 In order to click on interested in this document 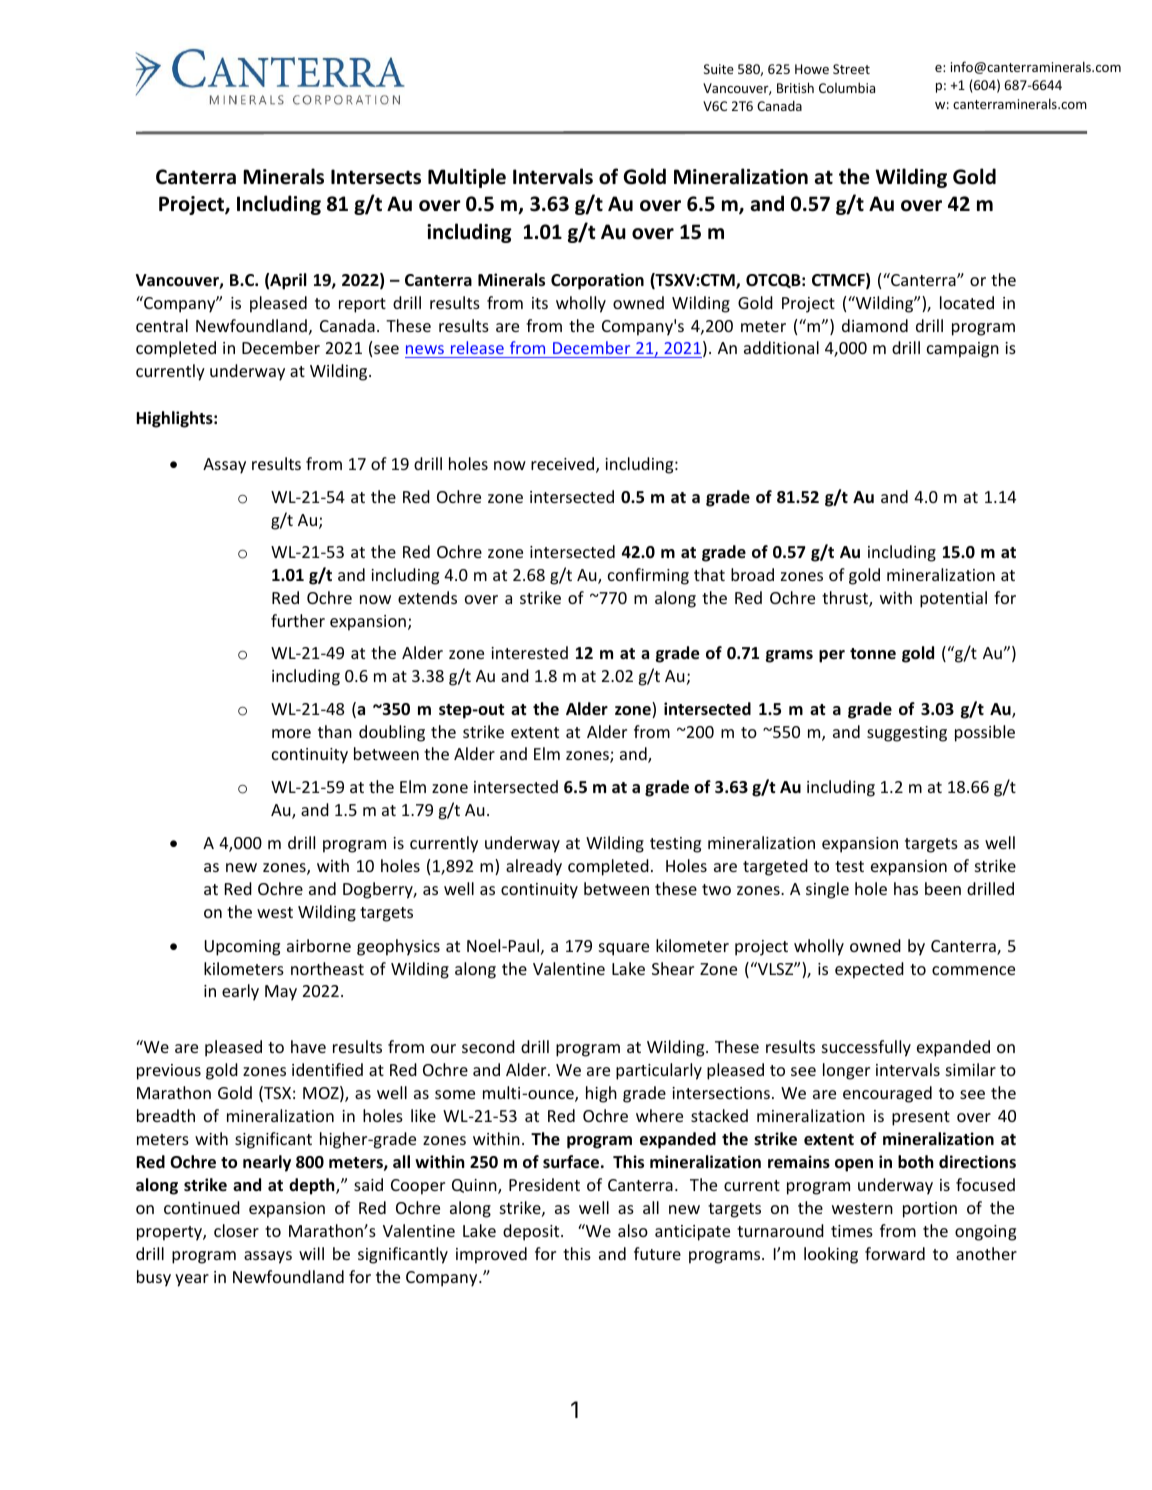, I will do `click(529, 652)`.
